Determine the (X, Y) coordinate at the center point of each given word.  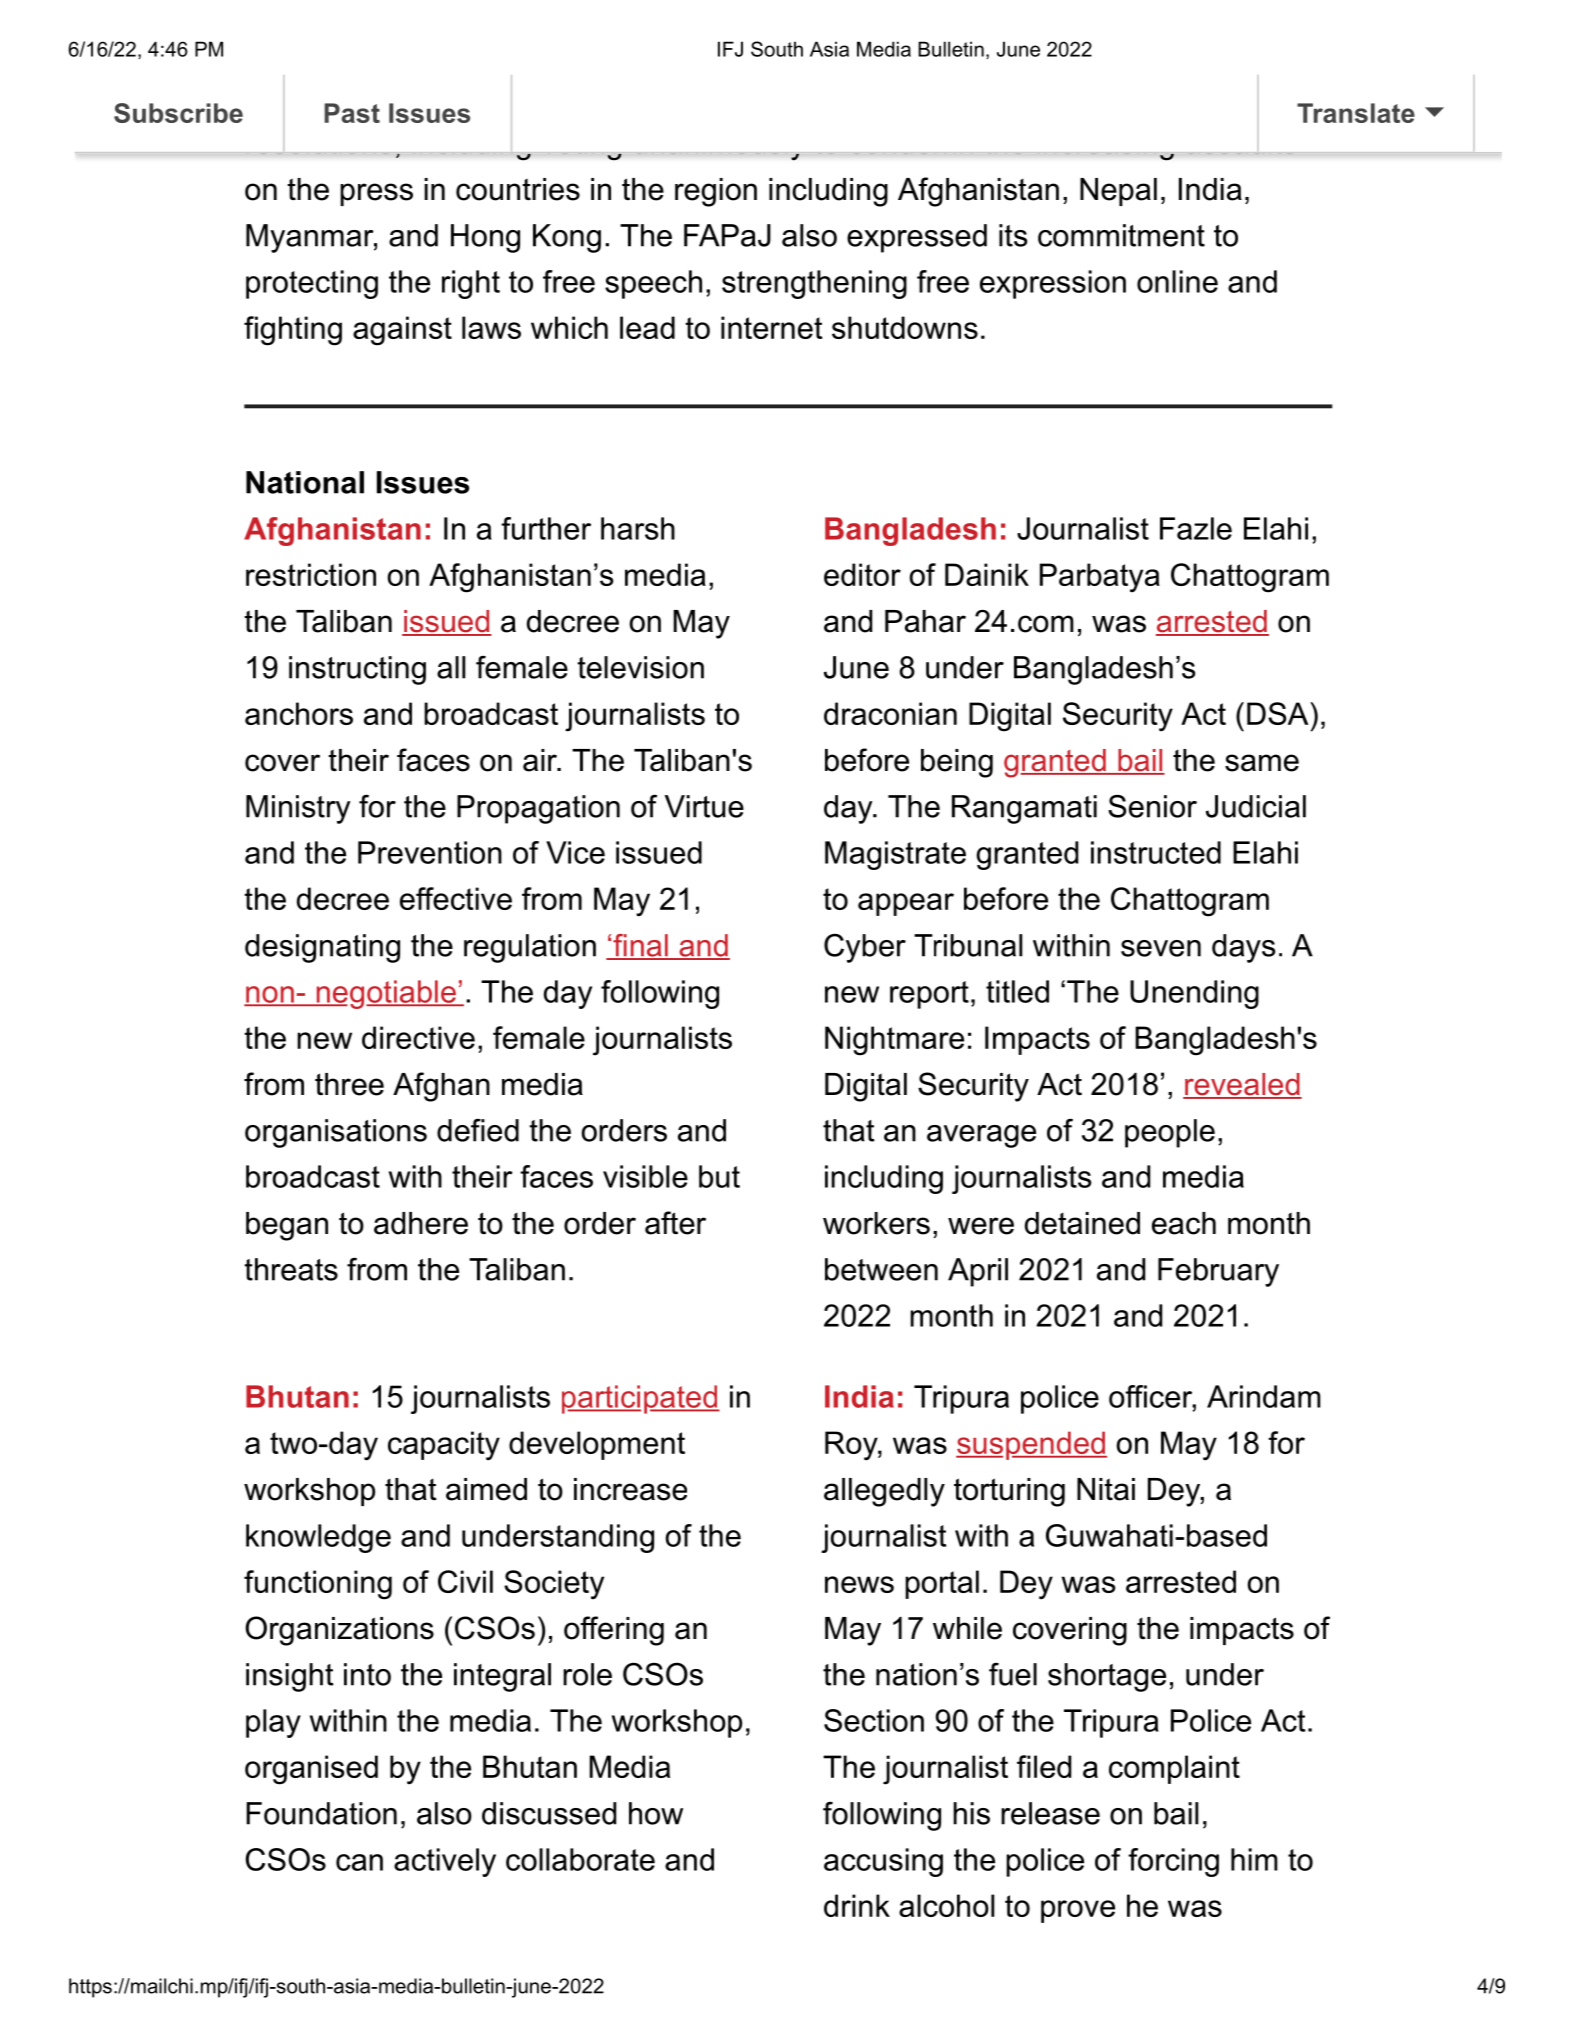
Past (352, 113)
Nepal (1118, 192)
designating (322, 948)
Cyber (865, 948)
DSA (1279, 713)
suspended (1031, 1445)
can (359, 1862)
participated (641, 1399)
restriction (311, 574)
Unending (1194, 994)
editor (862, 574)
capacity (444, 1446)
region (716, 192)
